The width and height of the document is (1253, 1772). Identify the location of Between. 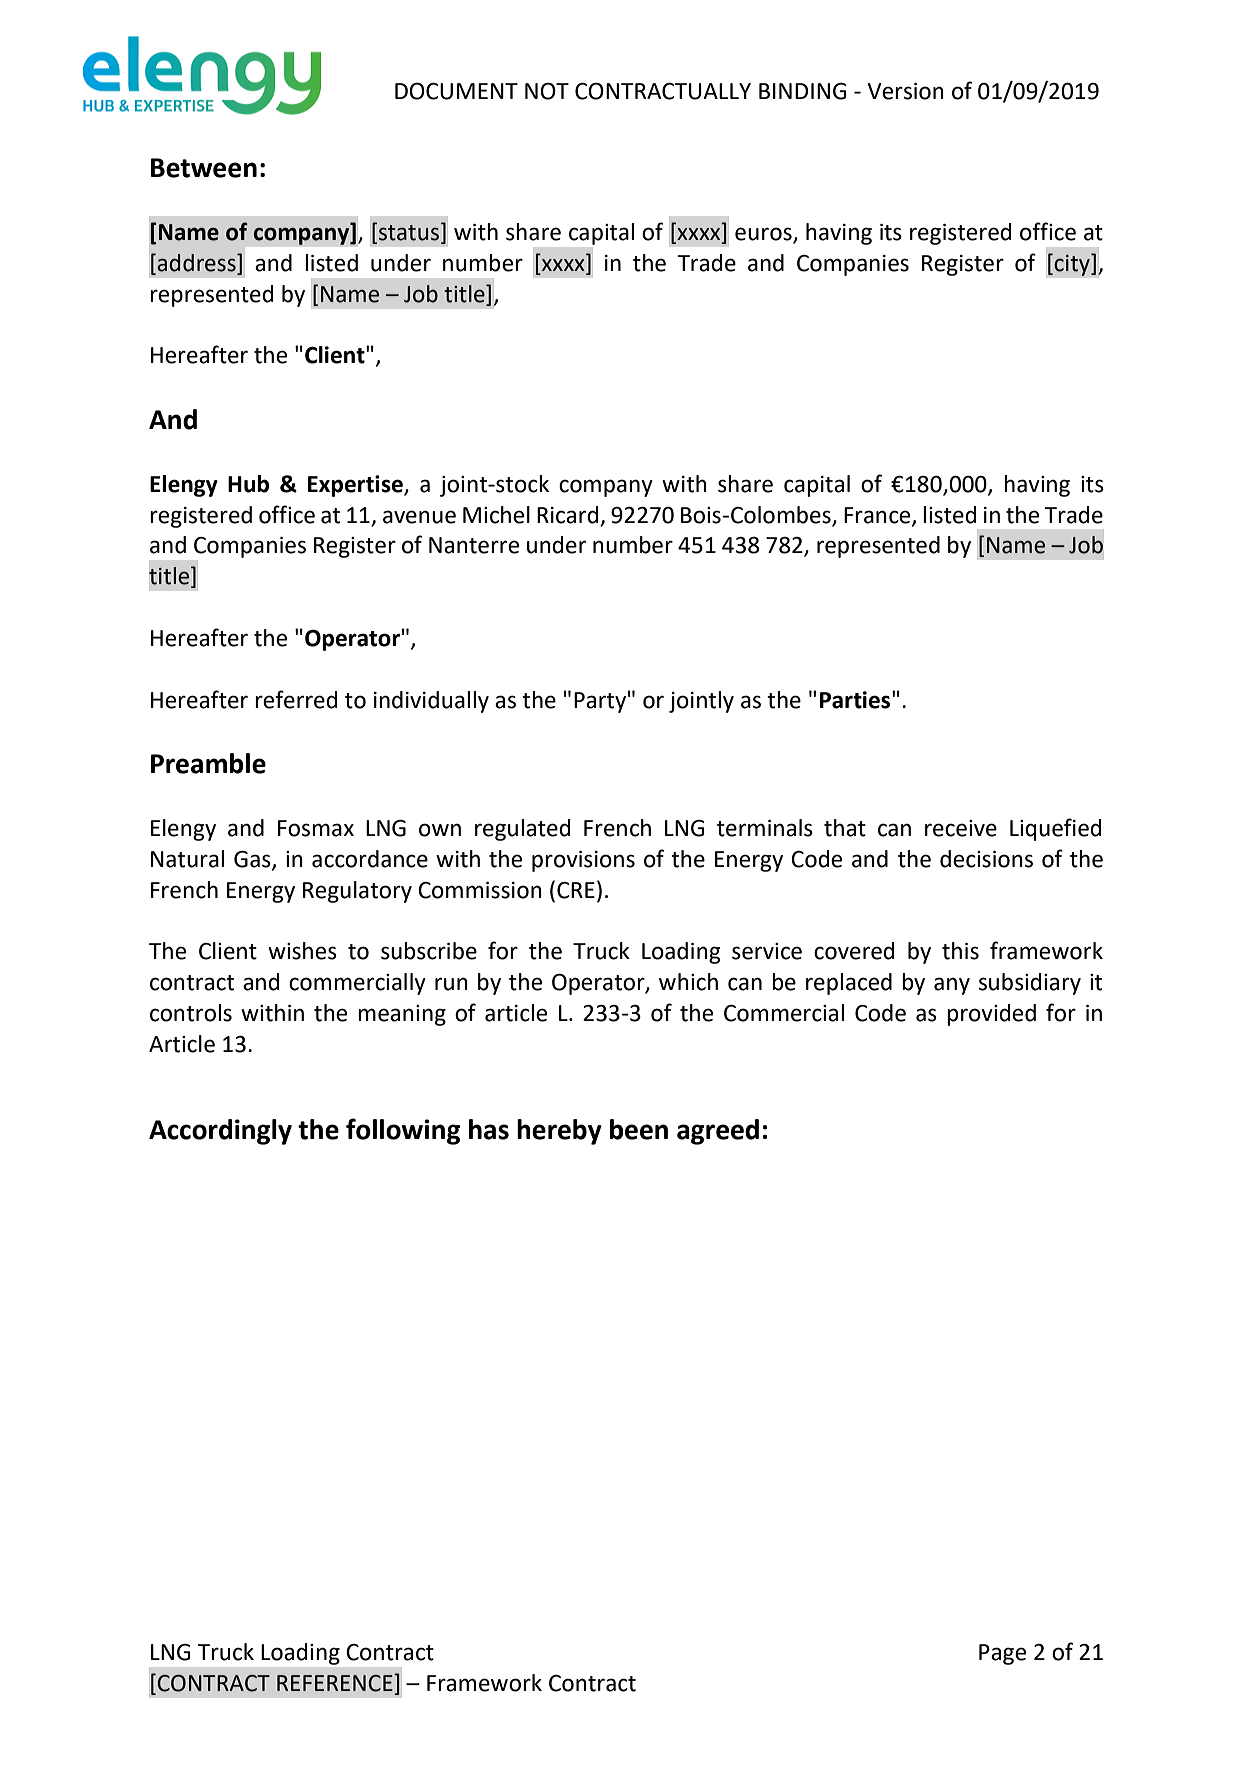
(204, 168).
